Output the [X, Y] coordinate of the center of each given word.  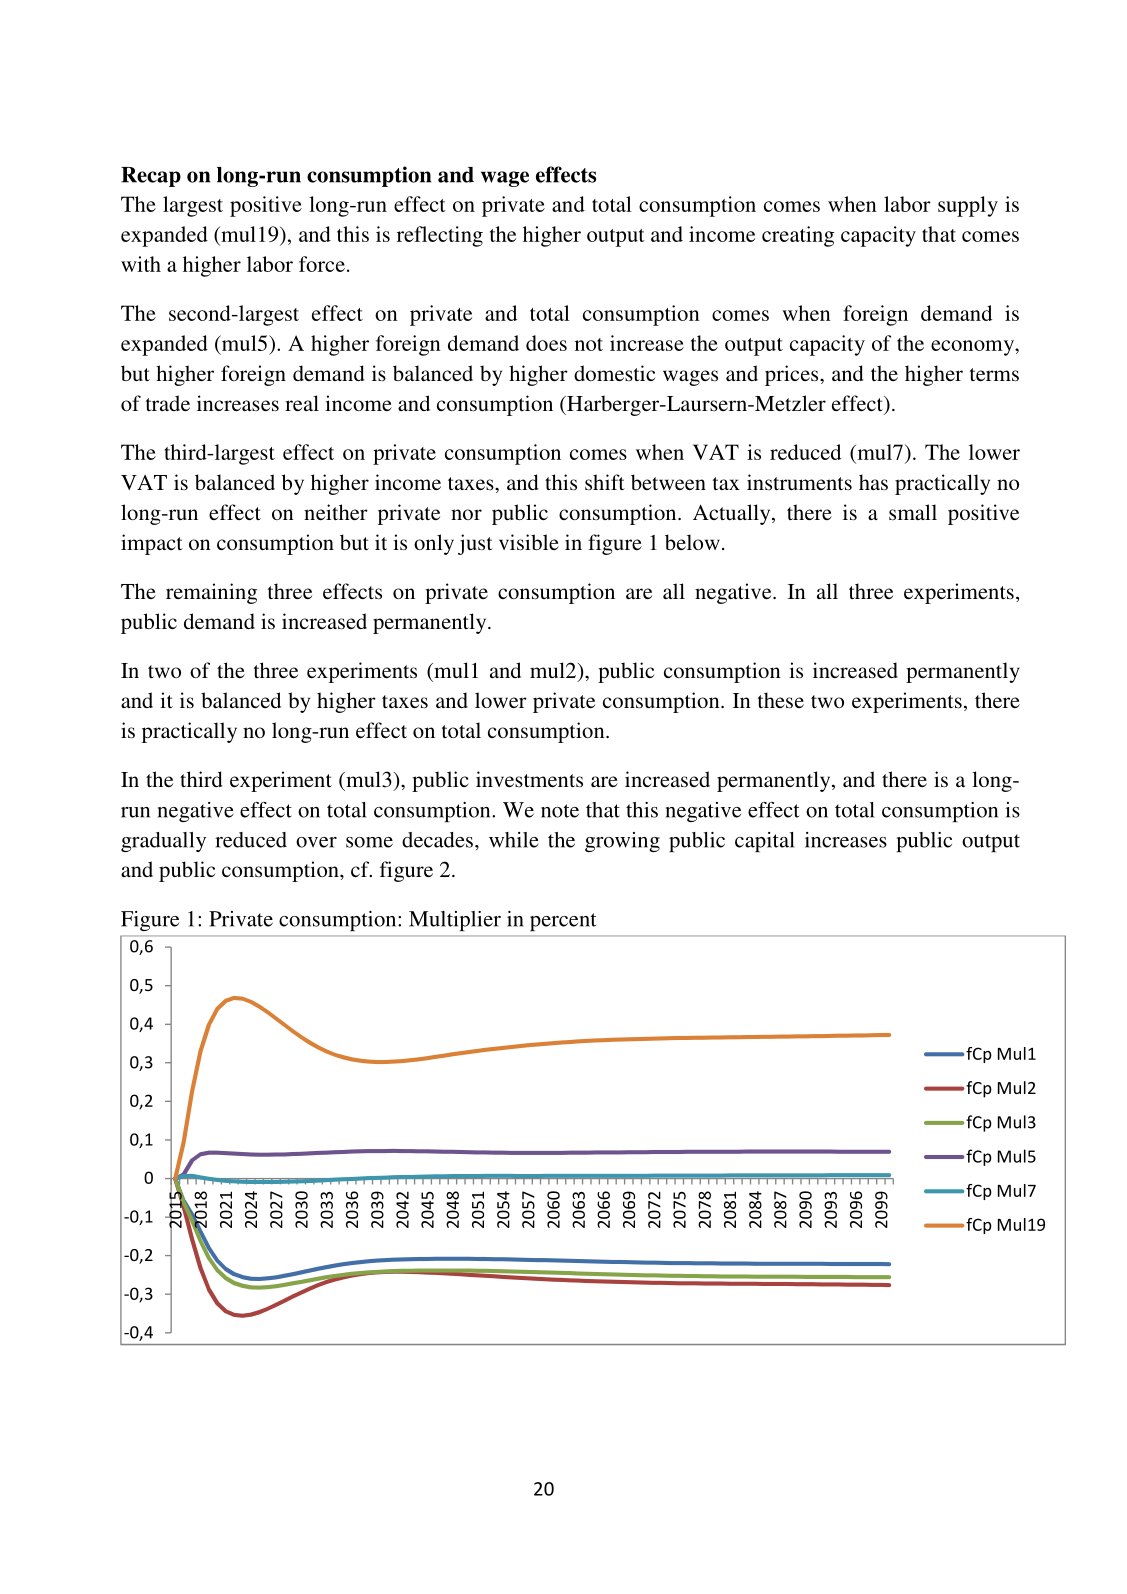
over [316, 842]
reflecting [440, 236]
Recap [151, 177]
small [913, 512]
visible [529, 542]
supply [968, 206]
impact [152, 544]
